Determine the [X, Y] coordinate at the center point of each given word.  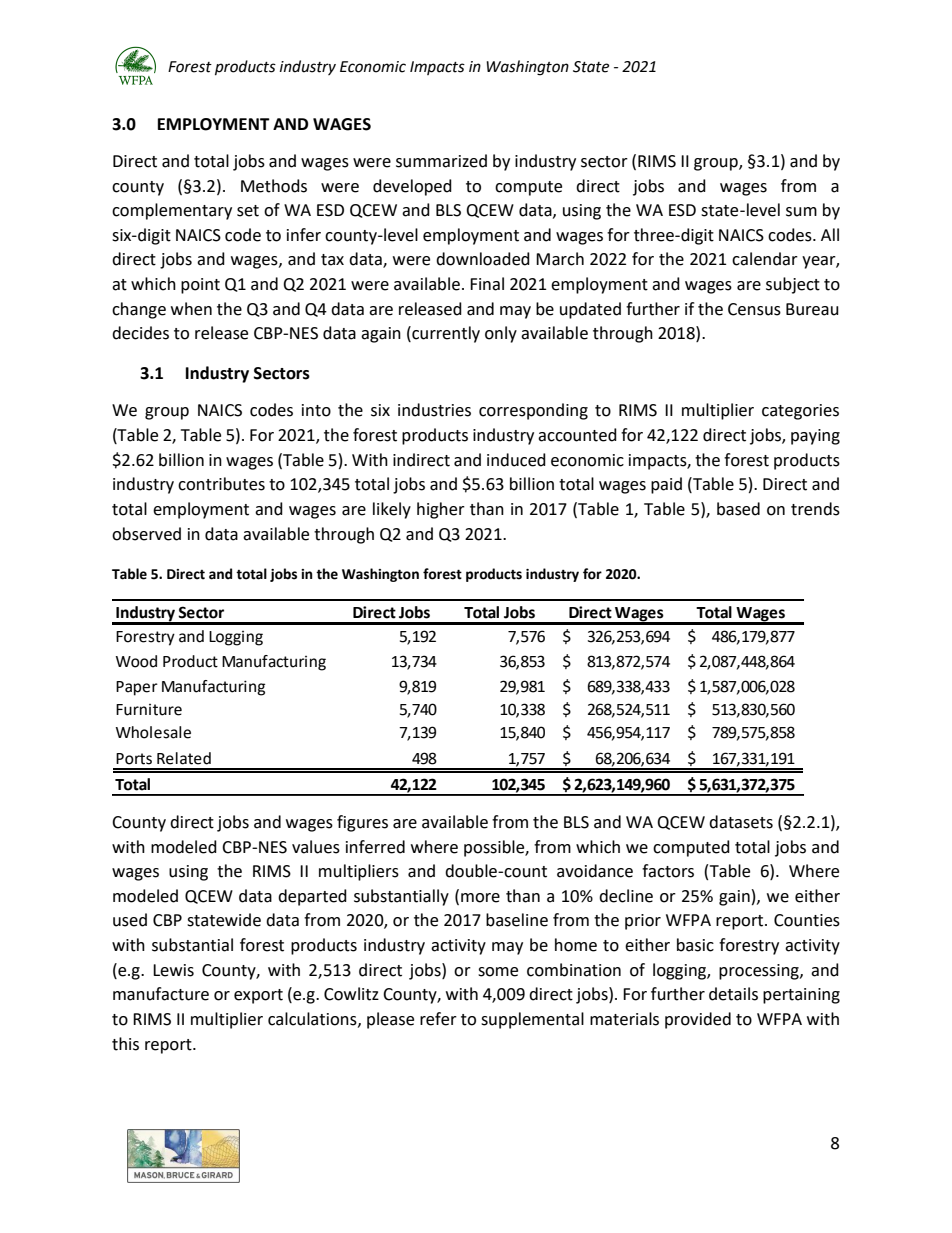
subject [793, 285]
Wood [136, 661]
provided [698, 1020]
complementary [172, 211]
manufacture [161, 994]
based [738, 509]
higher [441, 510]
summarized [441, 161]
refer [438, 1019]
